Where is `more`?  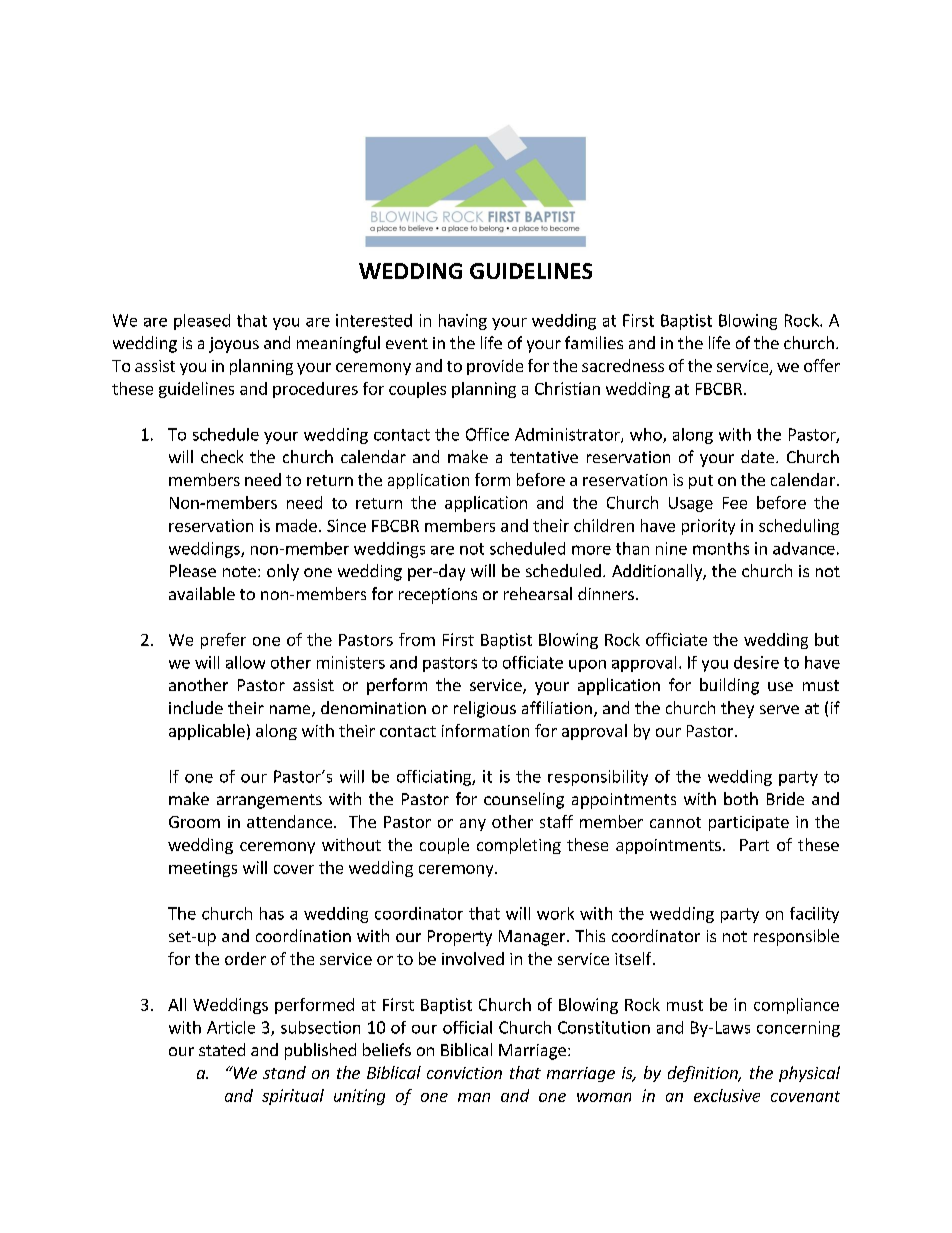
more is located at coordinates (591, 550).
